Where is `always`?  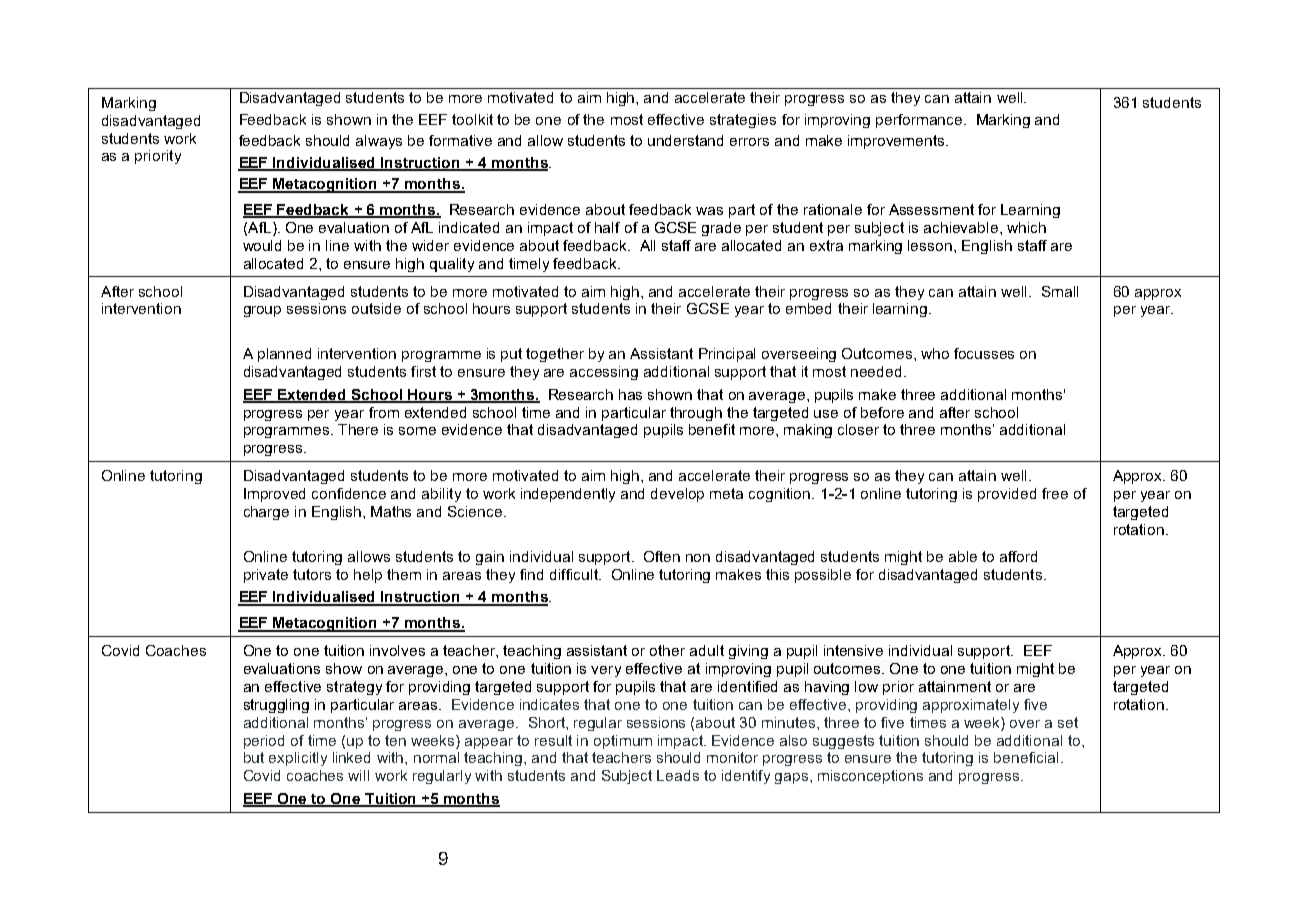 always is located at coordinates (379, 142).
